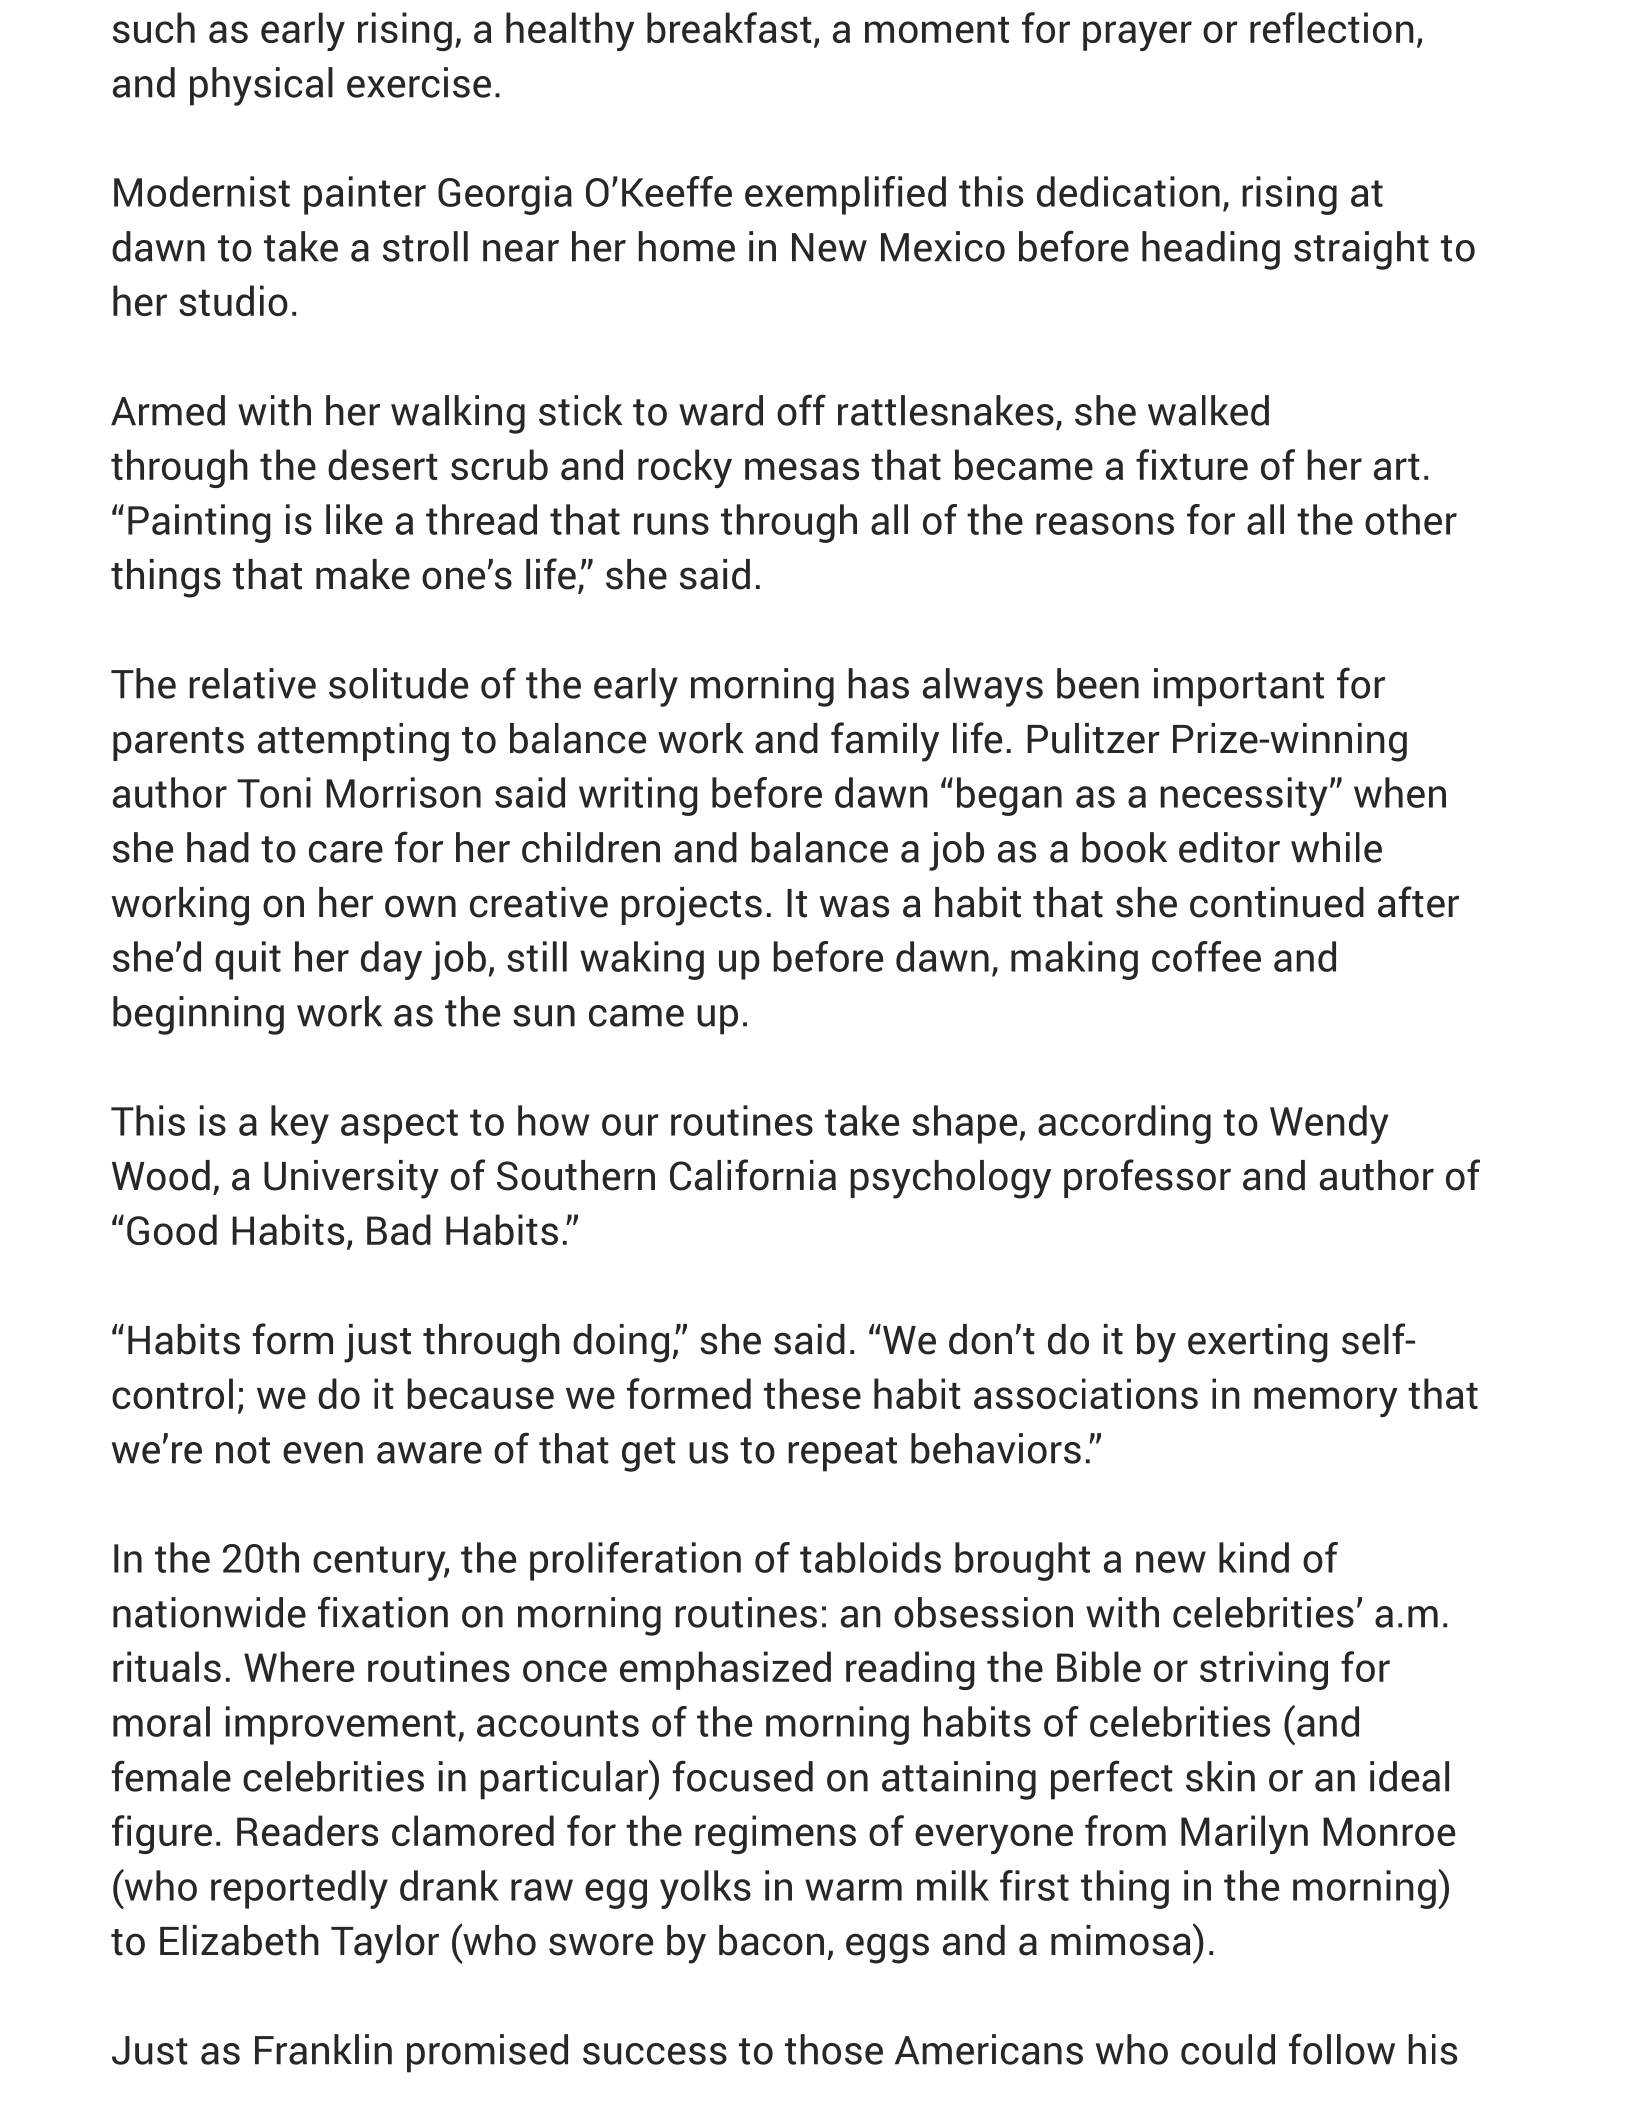 This image has width=1631, height=2111. Describe the element at coordinates (323, 2049) in the image. I see `Franklin` at that location.
